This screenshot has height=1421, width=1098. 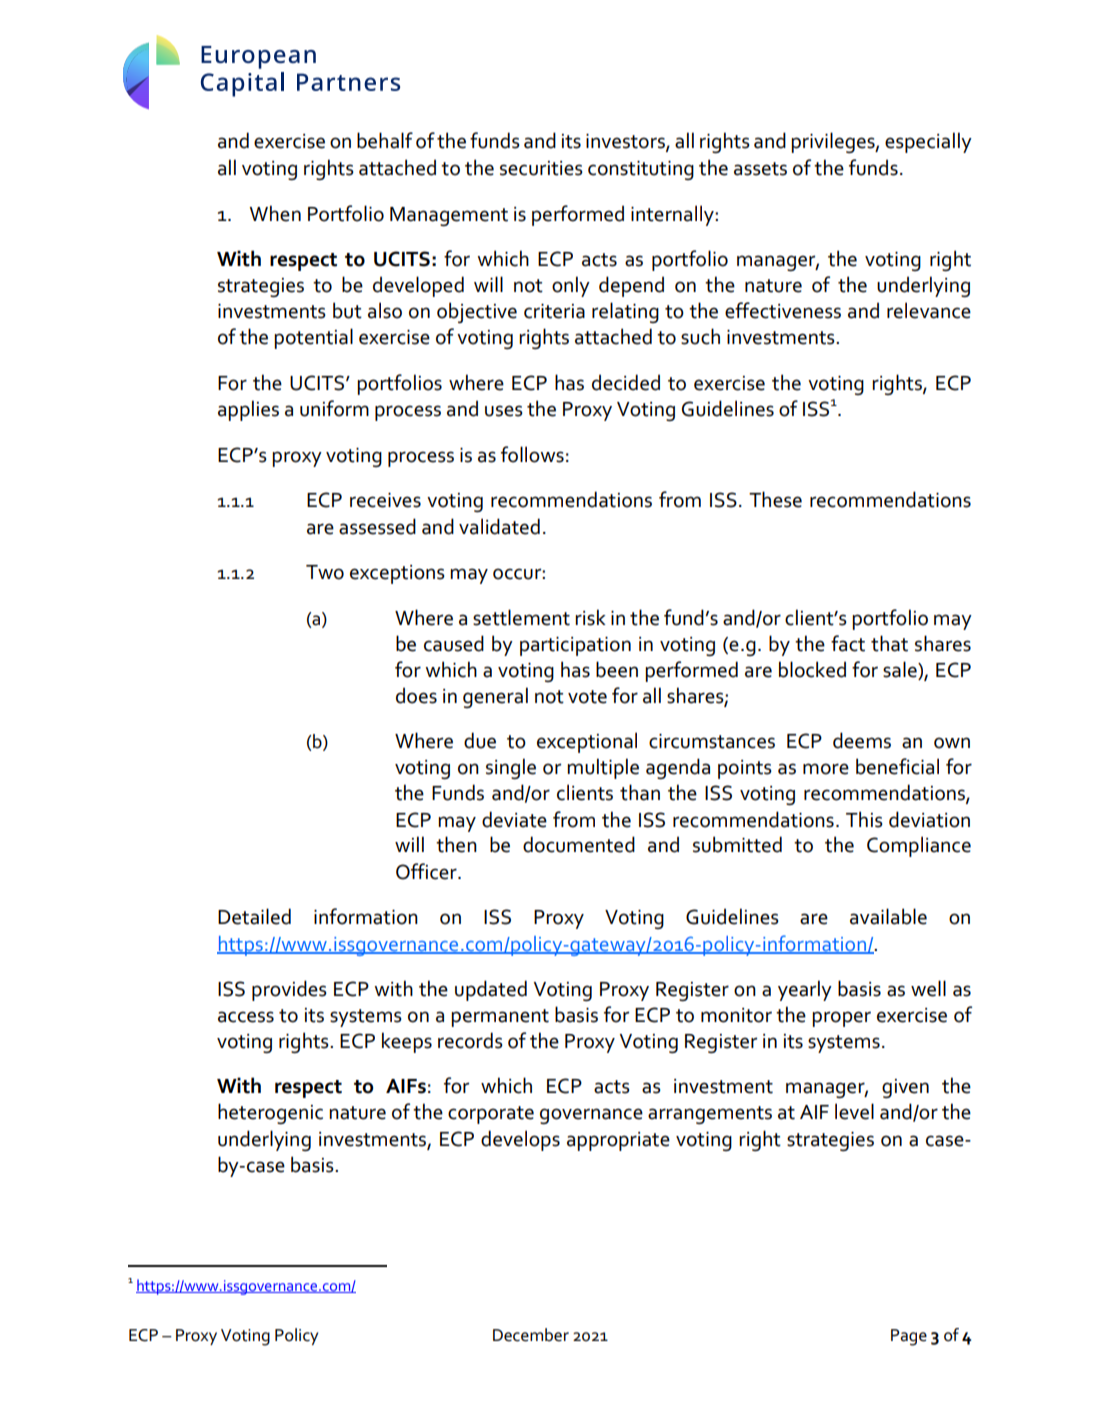 I want to click on These, so click(x=775, y=499).
